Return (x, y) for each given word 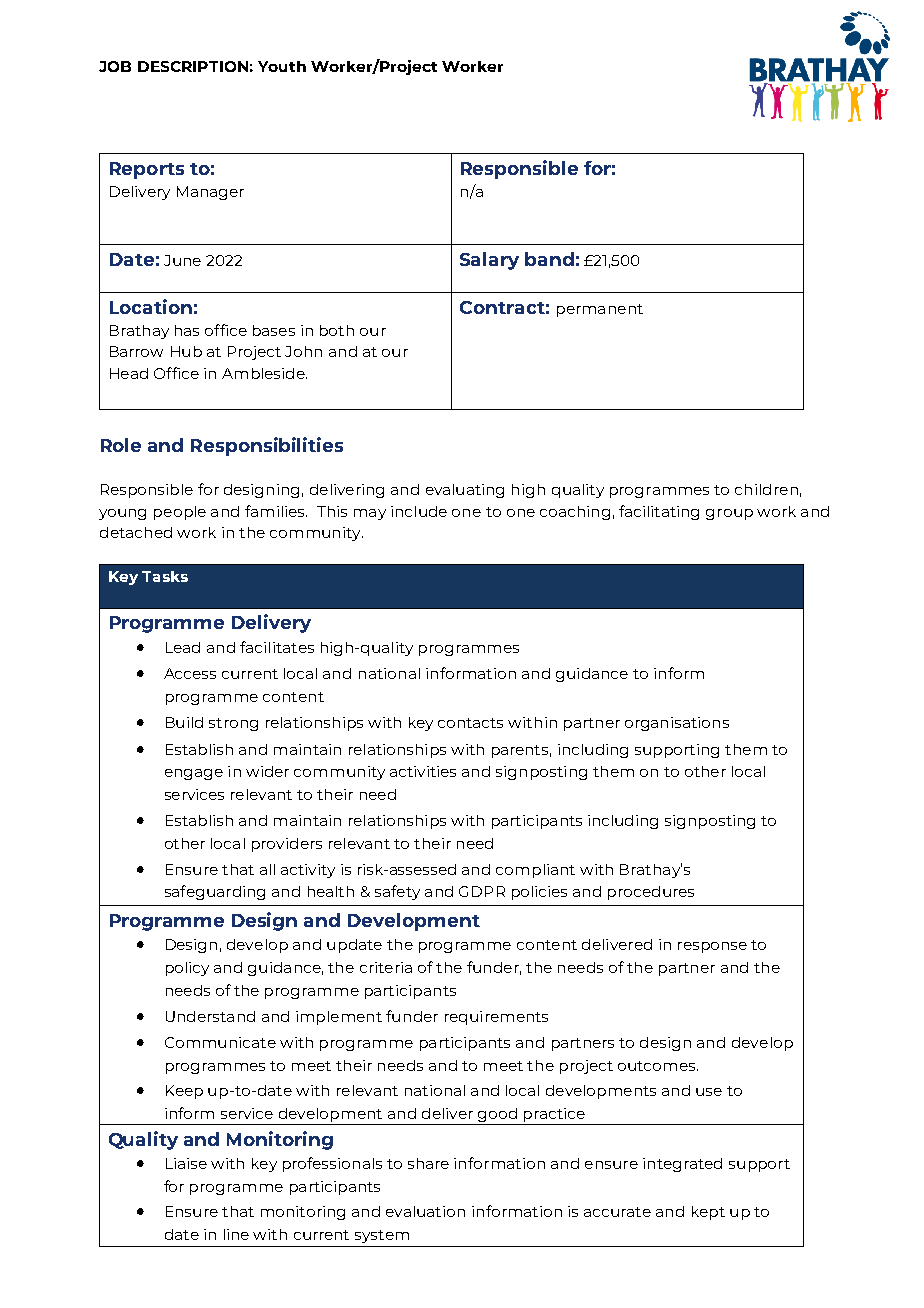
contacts (470, 723)
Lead (183, 647)
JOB (115, 66)
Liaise (186, 1163)
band (549, 259)
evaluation (425, 1211)
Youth (282, 66)
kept (708, 1213)
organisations (677, 724)
